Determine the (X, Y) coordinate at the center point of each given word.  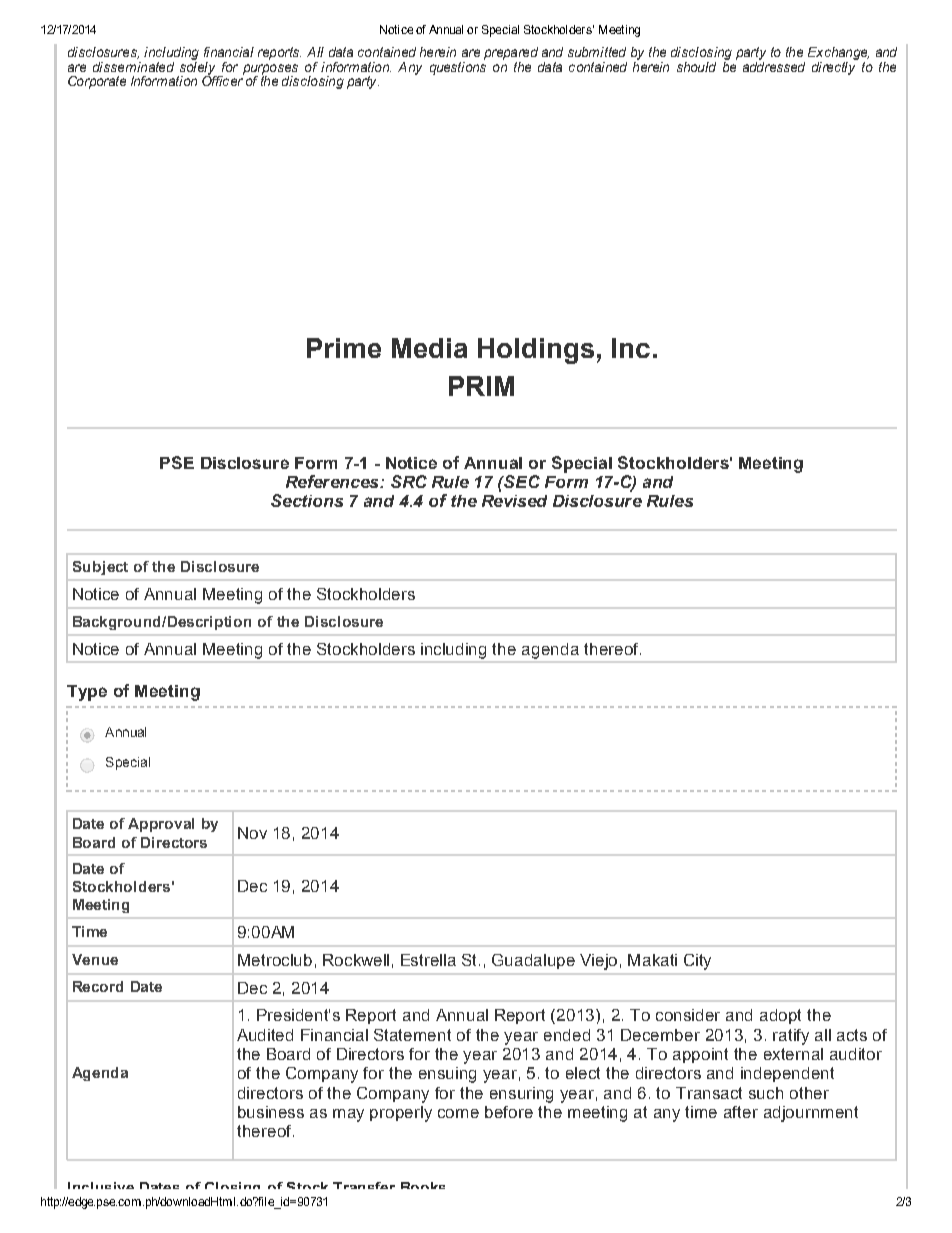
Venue (95, 959)
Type (87, 693)
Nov (252, 833)
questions (458, 67)
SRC (409, 481)
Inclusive (101, 1185)
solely (197, 68)
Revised (514, 501)
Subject (100, 568)
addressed (774, 65)
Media (429, 348)
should (696, 67)
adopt (780, 1016)
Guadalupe (533, 961)
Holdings (536, 351)
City (697, 962)
